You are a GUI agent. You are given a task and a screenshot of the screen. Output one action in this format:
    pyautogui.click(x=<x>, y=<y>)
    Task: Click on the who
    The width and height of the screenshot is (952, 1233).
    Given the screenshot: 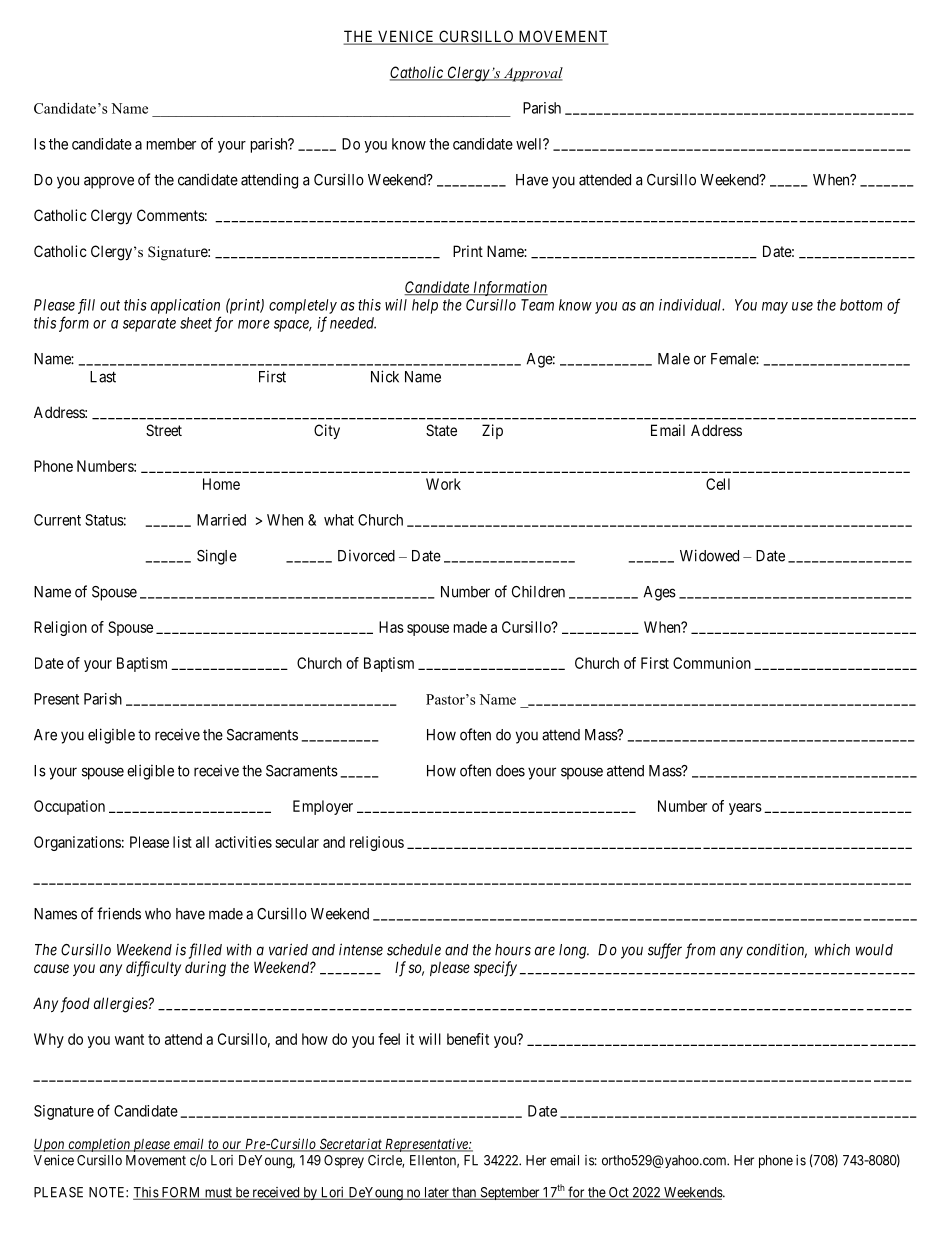 What is the action you would take?
    pyautogui.click(x=158, y=914)
